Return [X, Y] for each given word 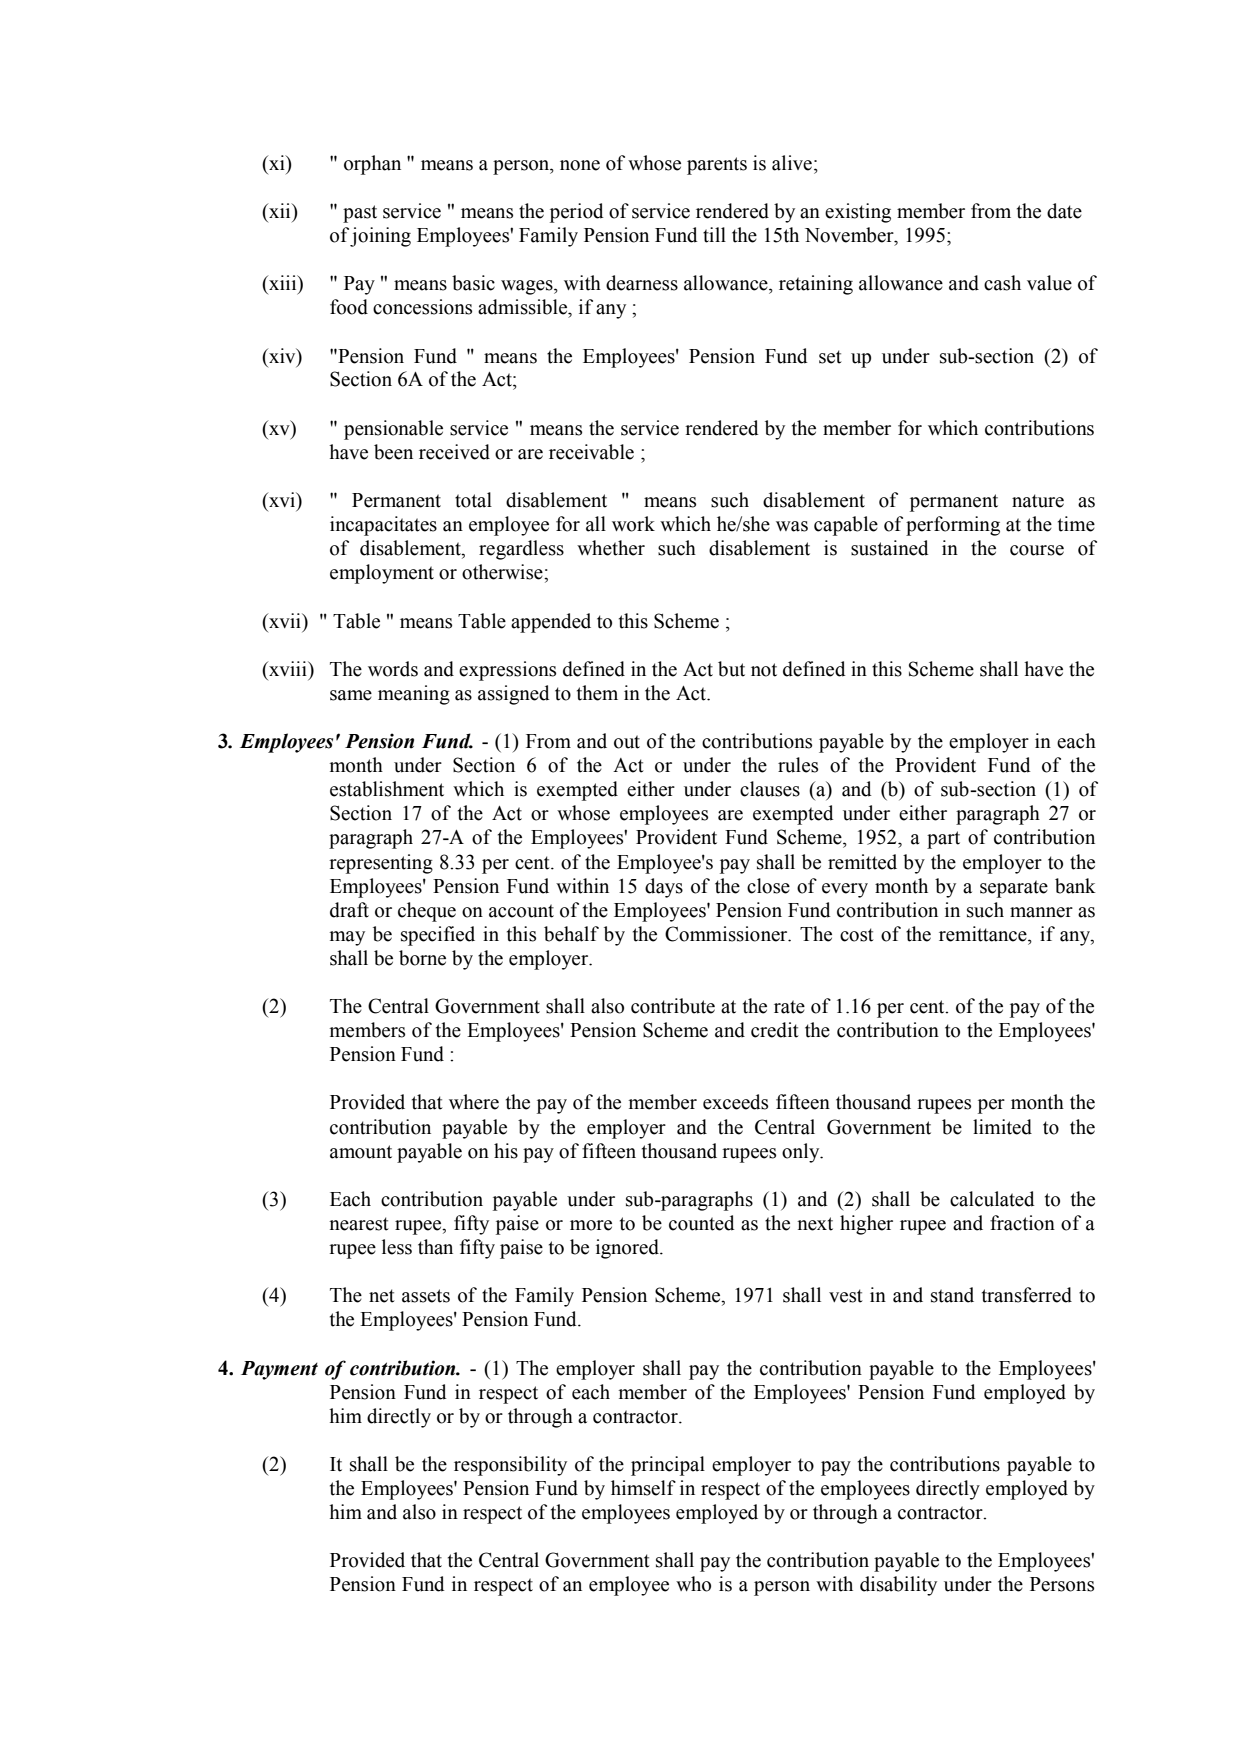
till [714, 235]
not [764, 670]
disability [898, 1586]
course [1037, 550]
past [360, 214]
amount [361, 1152]
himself [643, 1488]
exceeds [735, 1102]
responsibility [510, 1466]
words [393, 669]
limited [1002, 1127]
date [1064, 211]
